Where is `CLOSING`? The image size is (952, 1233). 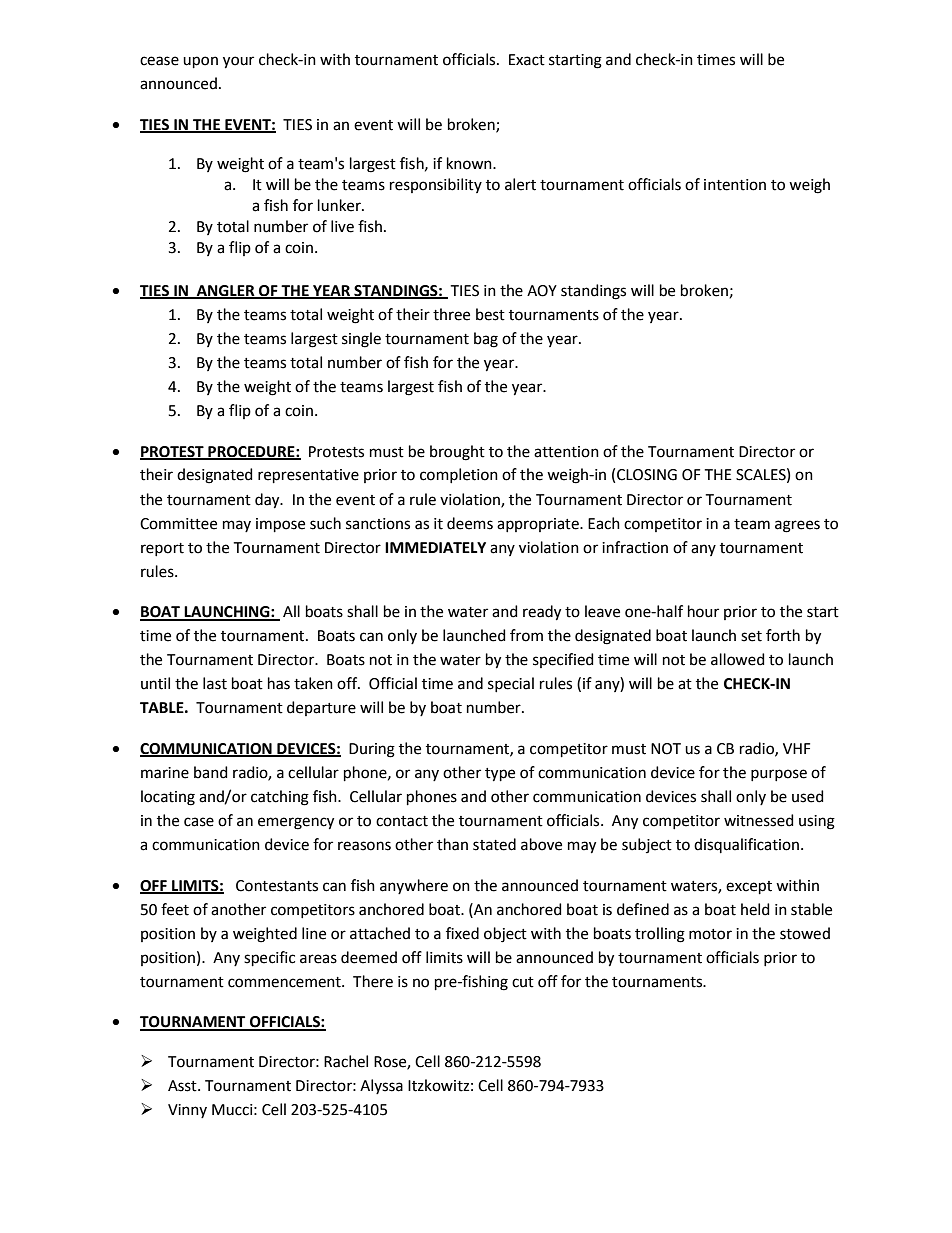
CLOSING is located at coordinates (647, 475).
